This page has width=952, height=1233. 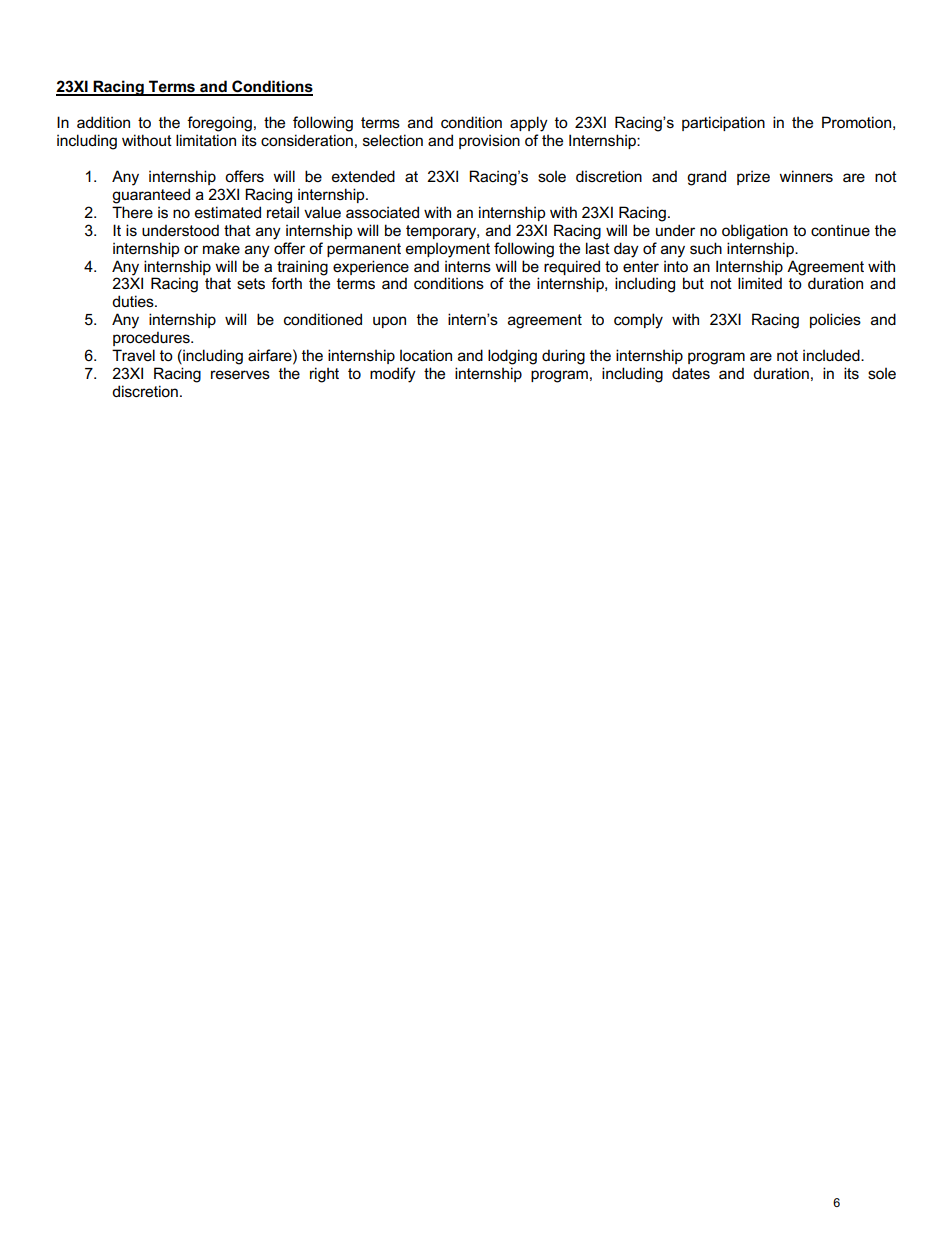 I want to click on foregoing, so click(x=219, y=124).
